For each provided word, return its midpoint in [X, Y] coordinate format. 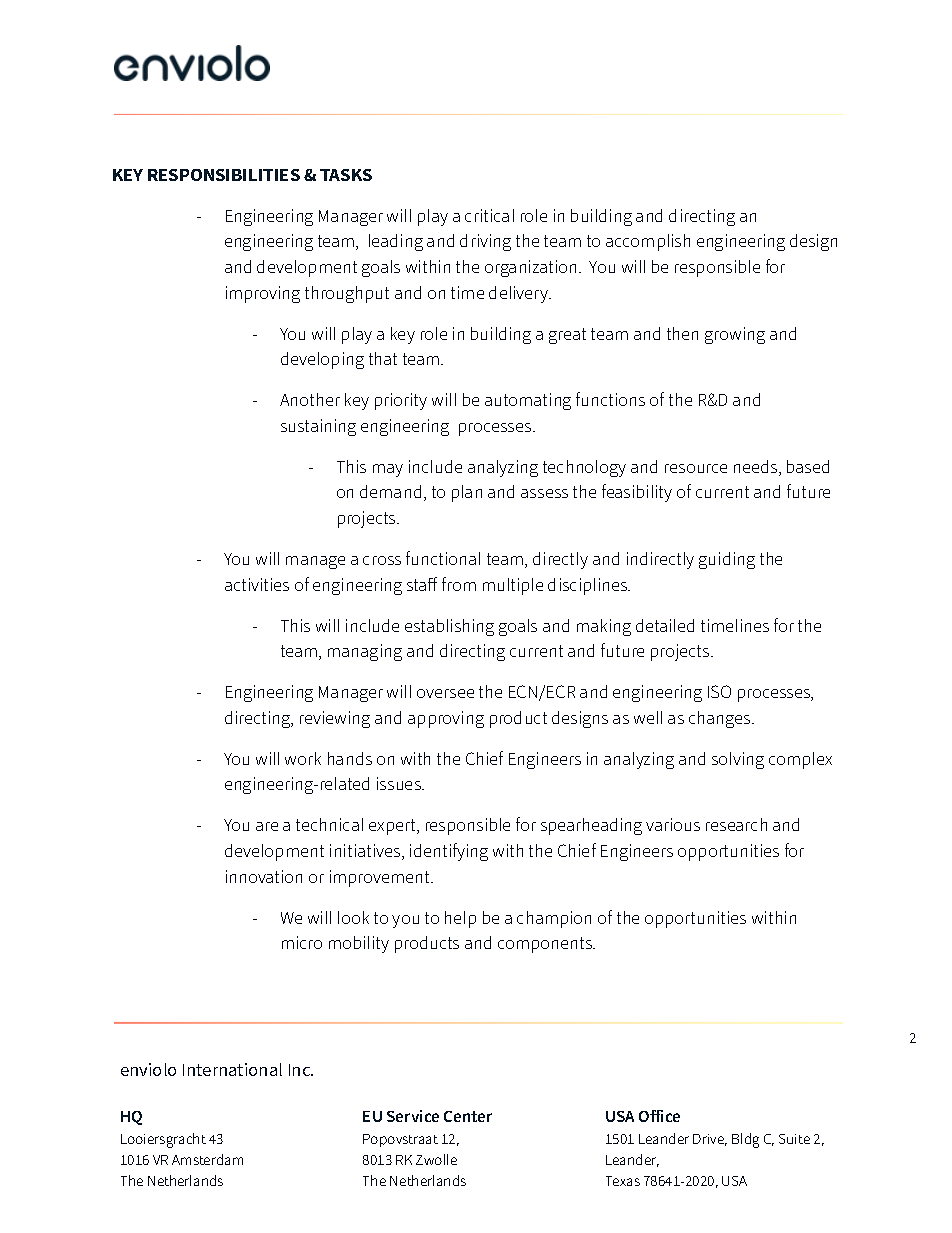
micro [302, 942]
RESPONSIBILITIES [224, 175]
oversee [445, 693]
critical [489, 215]
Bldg [745, 1140]
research [736, 824]
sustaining [318, 427]
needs [757, 468]
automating [528, 401]
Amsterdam [207, 1159]
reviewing [335, 719]
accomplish [648, 242]
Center [468, 1116]
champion [554, 919]
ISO [719, 691]
